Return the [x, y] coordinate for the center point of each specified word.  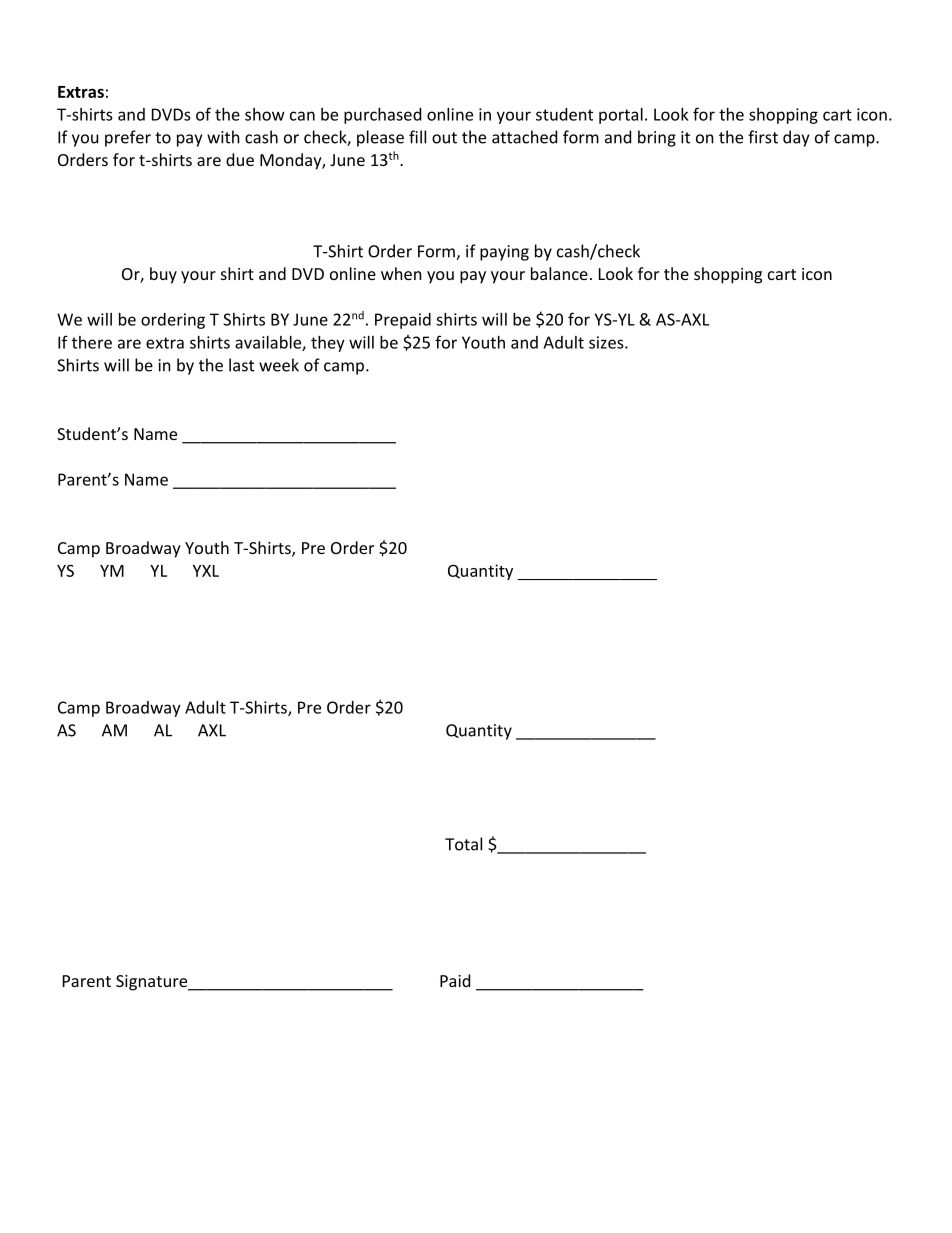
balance [559, 273]
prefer [128, 138]
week [279, 365]
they [328, 344]
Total [463, 844]
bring [657, 138]
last [241, 365]
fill [417, 137]
